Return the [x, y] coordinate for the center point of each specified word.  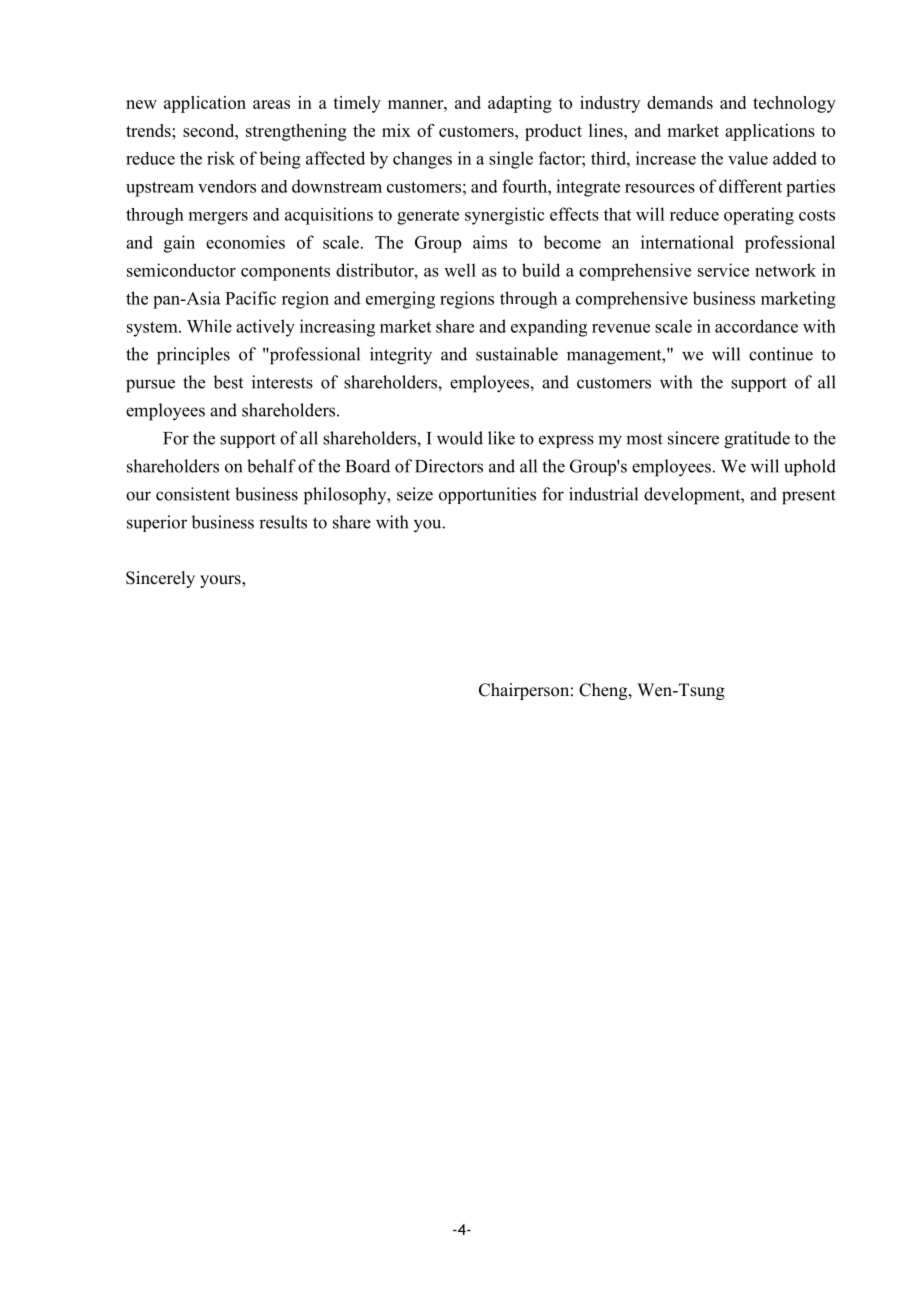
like [501, 438]
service [723, 270]
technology [794, 104]
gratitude [757, 440]
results [283, 522]
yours [221, 581]
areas [271, 104]
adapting [520, 104]
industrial [603, 494]
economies [245, 242]
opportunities [487, 495]
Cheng [604, 691]
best [228, 382]
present [809, 497]
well [460, 270]
